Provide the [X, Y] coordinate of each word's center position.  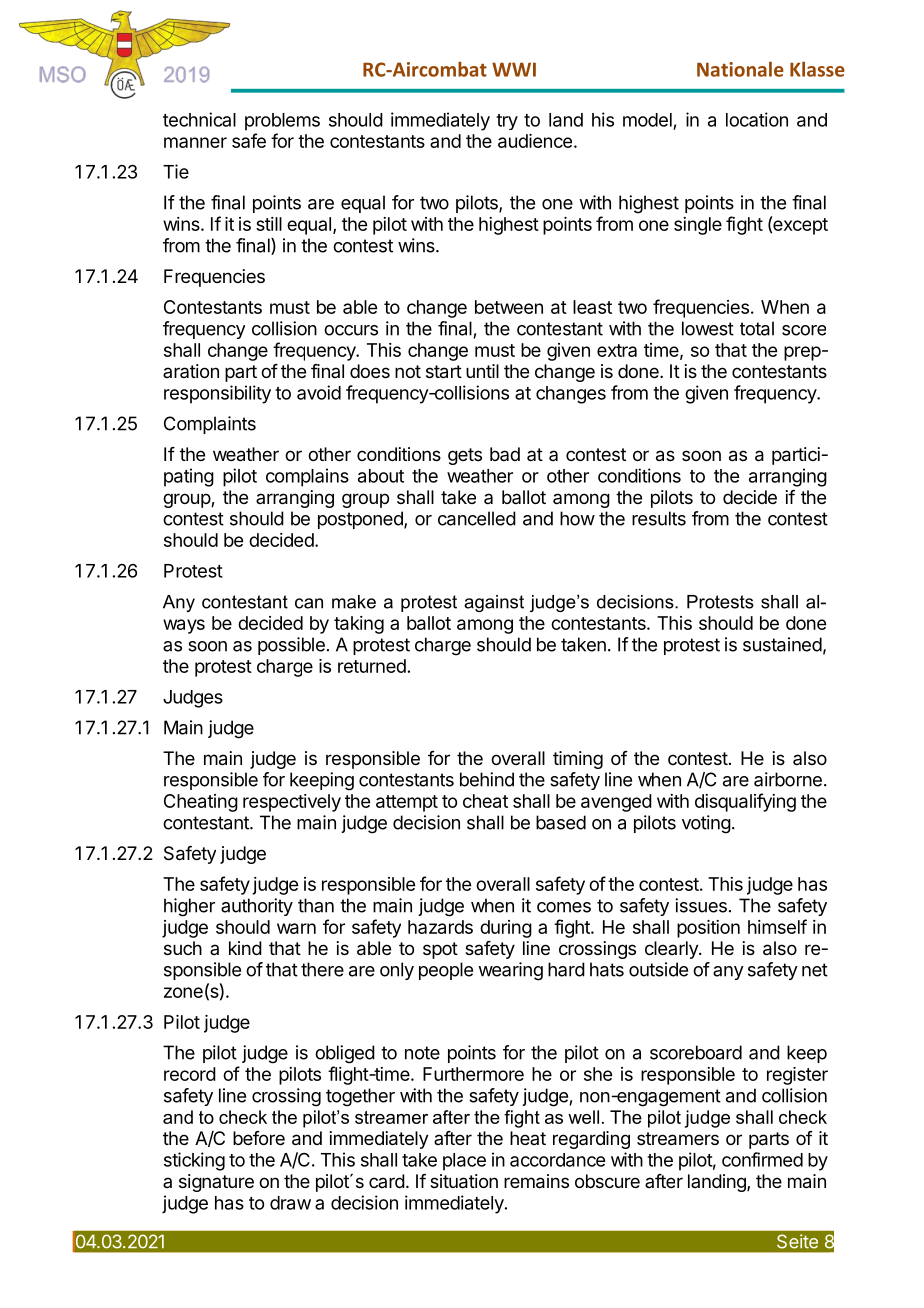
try [507, 122]
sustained [782, 644]
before [259, 1138]
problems [282, 122]
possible [291, 646]
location [757, 119]
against [494, 603]
